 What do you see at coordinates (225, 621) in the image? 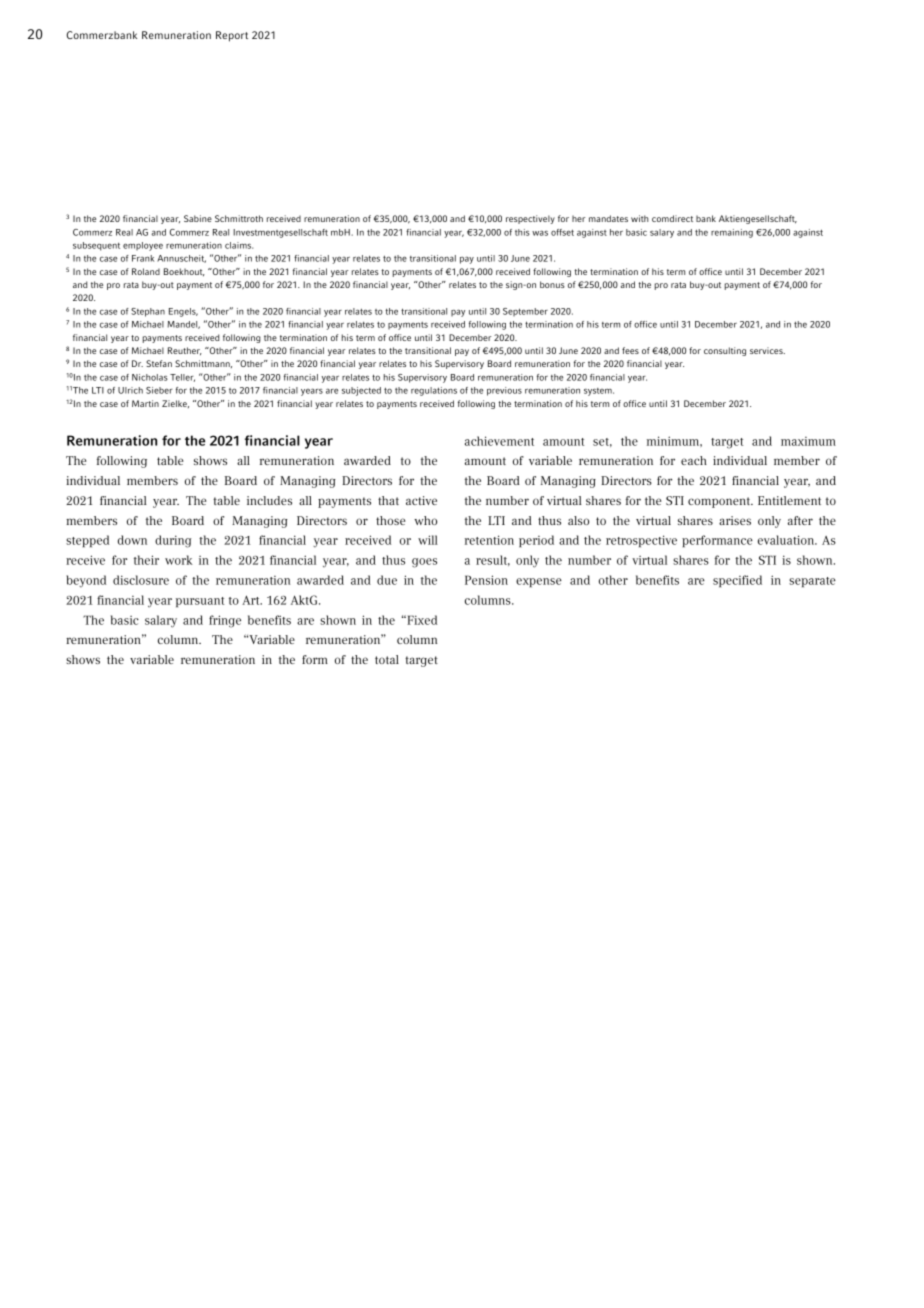
I see `fringe` at bounding box center [225, 621].
